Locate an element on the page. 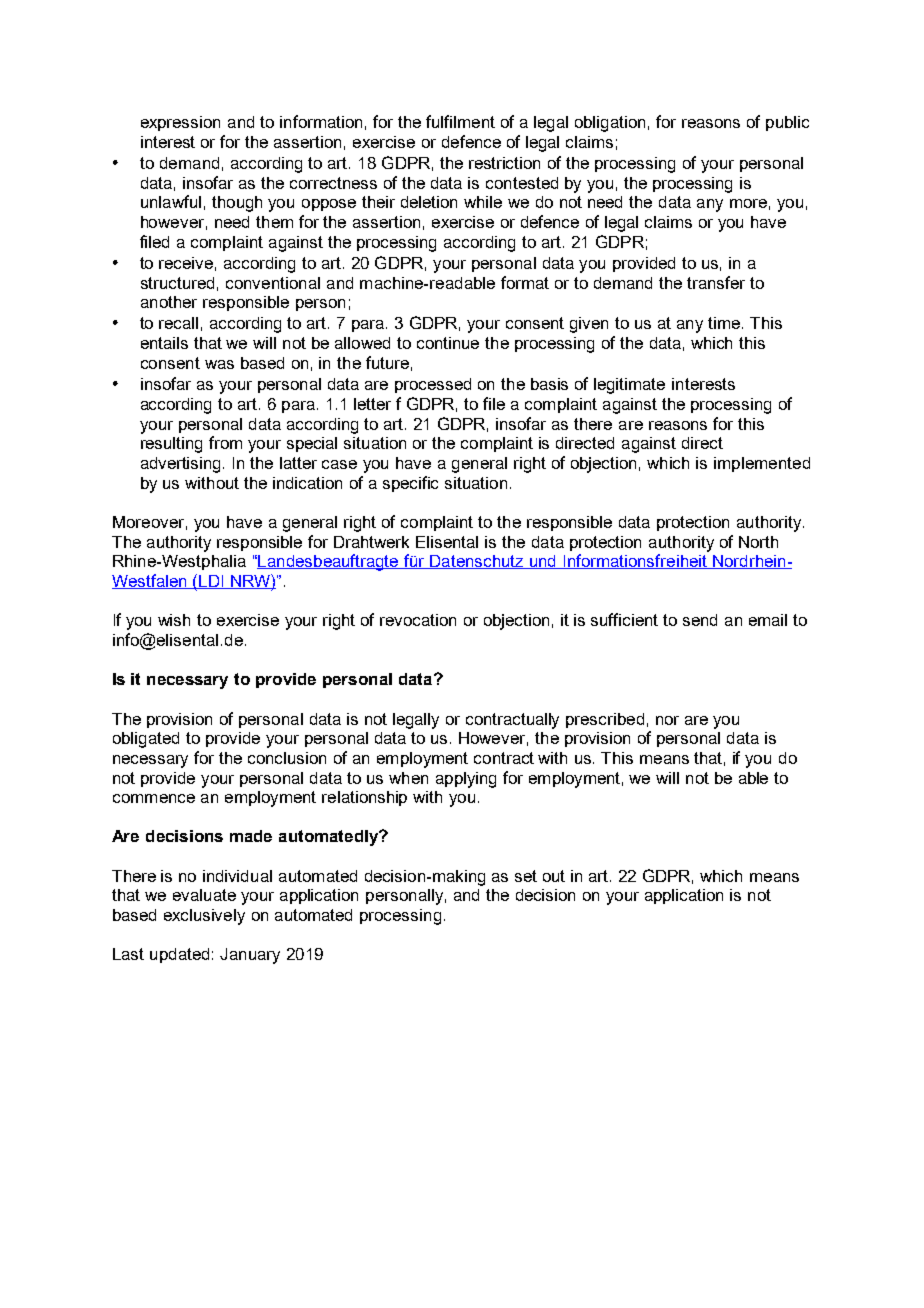 The height and width of the page is (1308, 924). specific is located at coordinates (410, 484).
